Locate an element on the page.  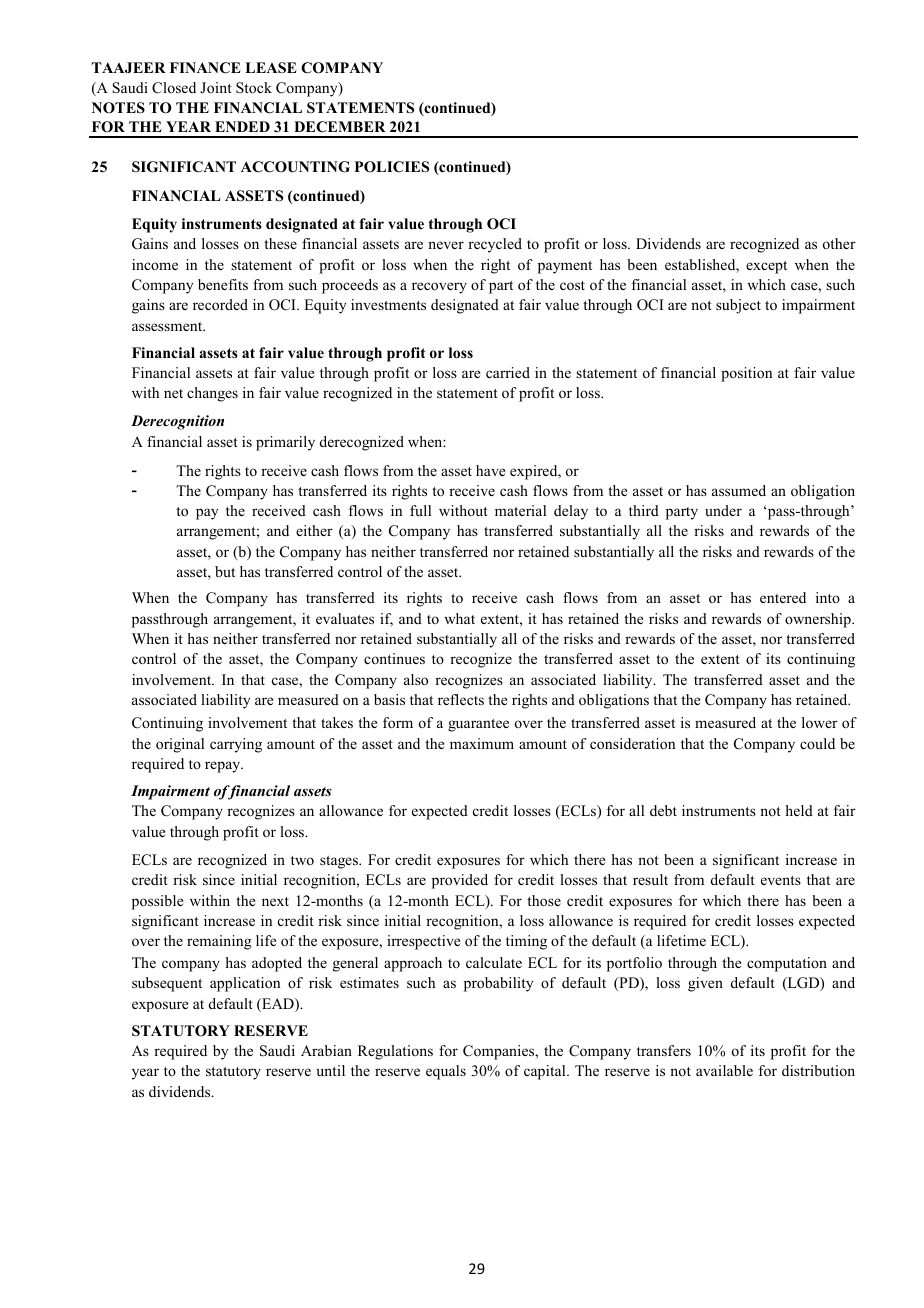
what is located at coordinates (459, 618).
